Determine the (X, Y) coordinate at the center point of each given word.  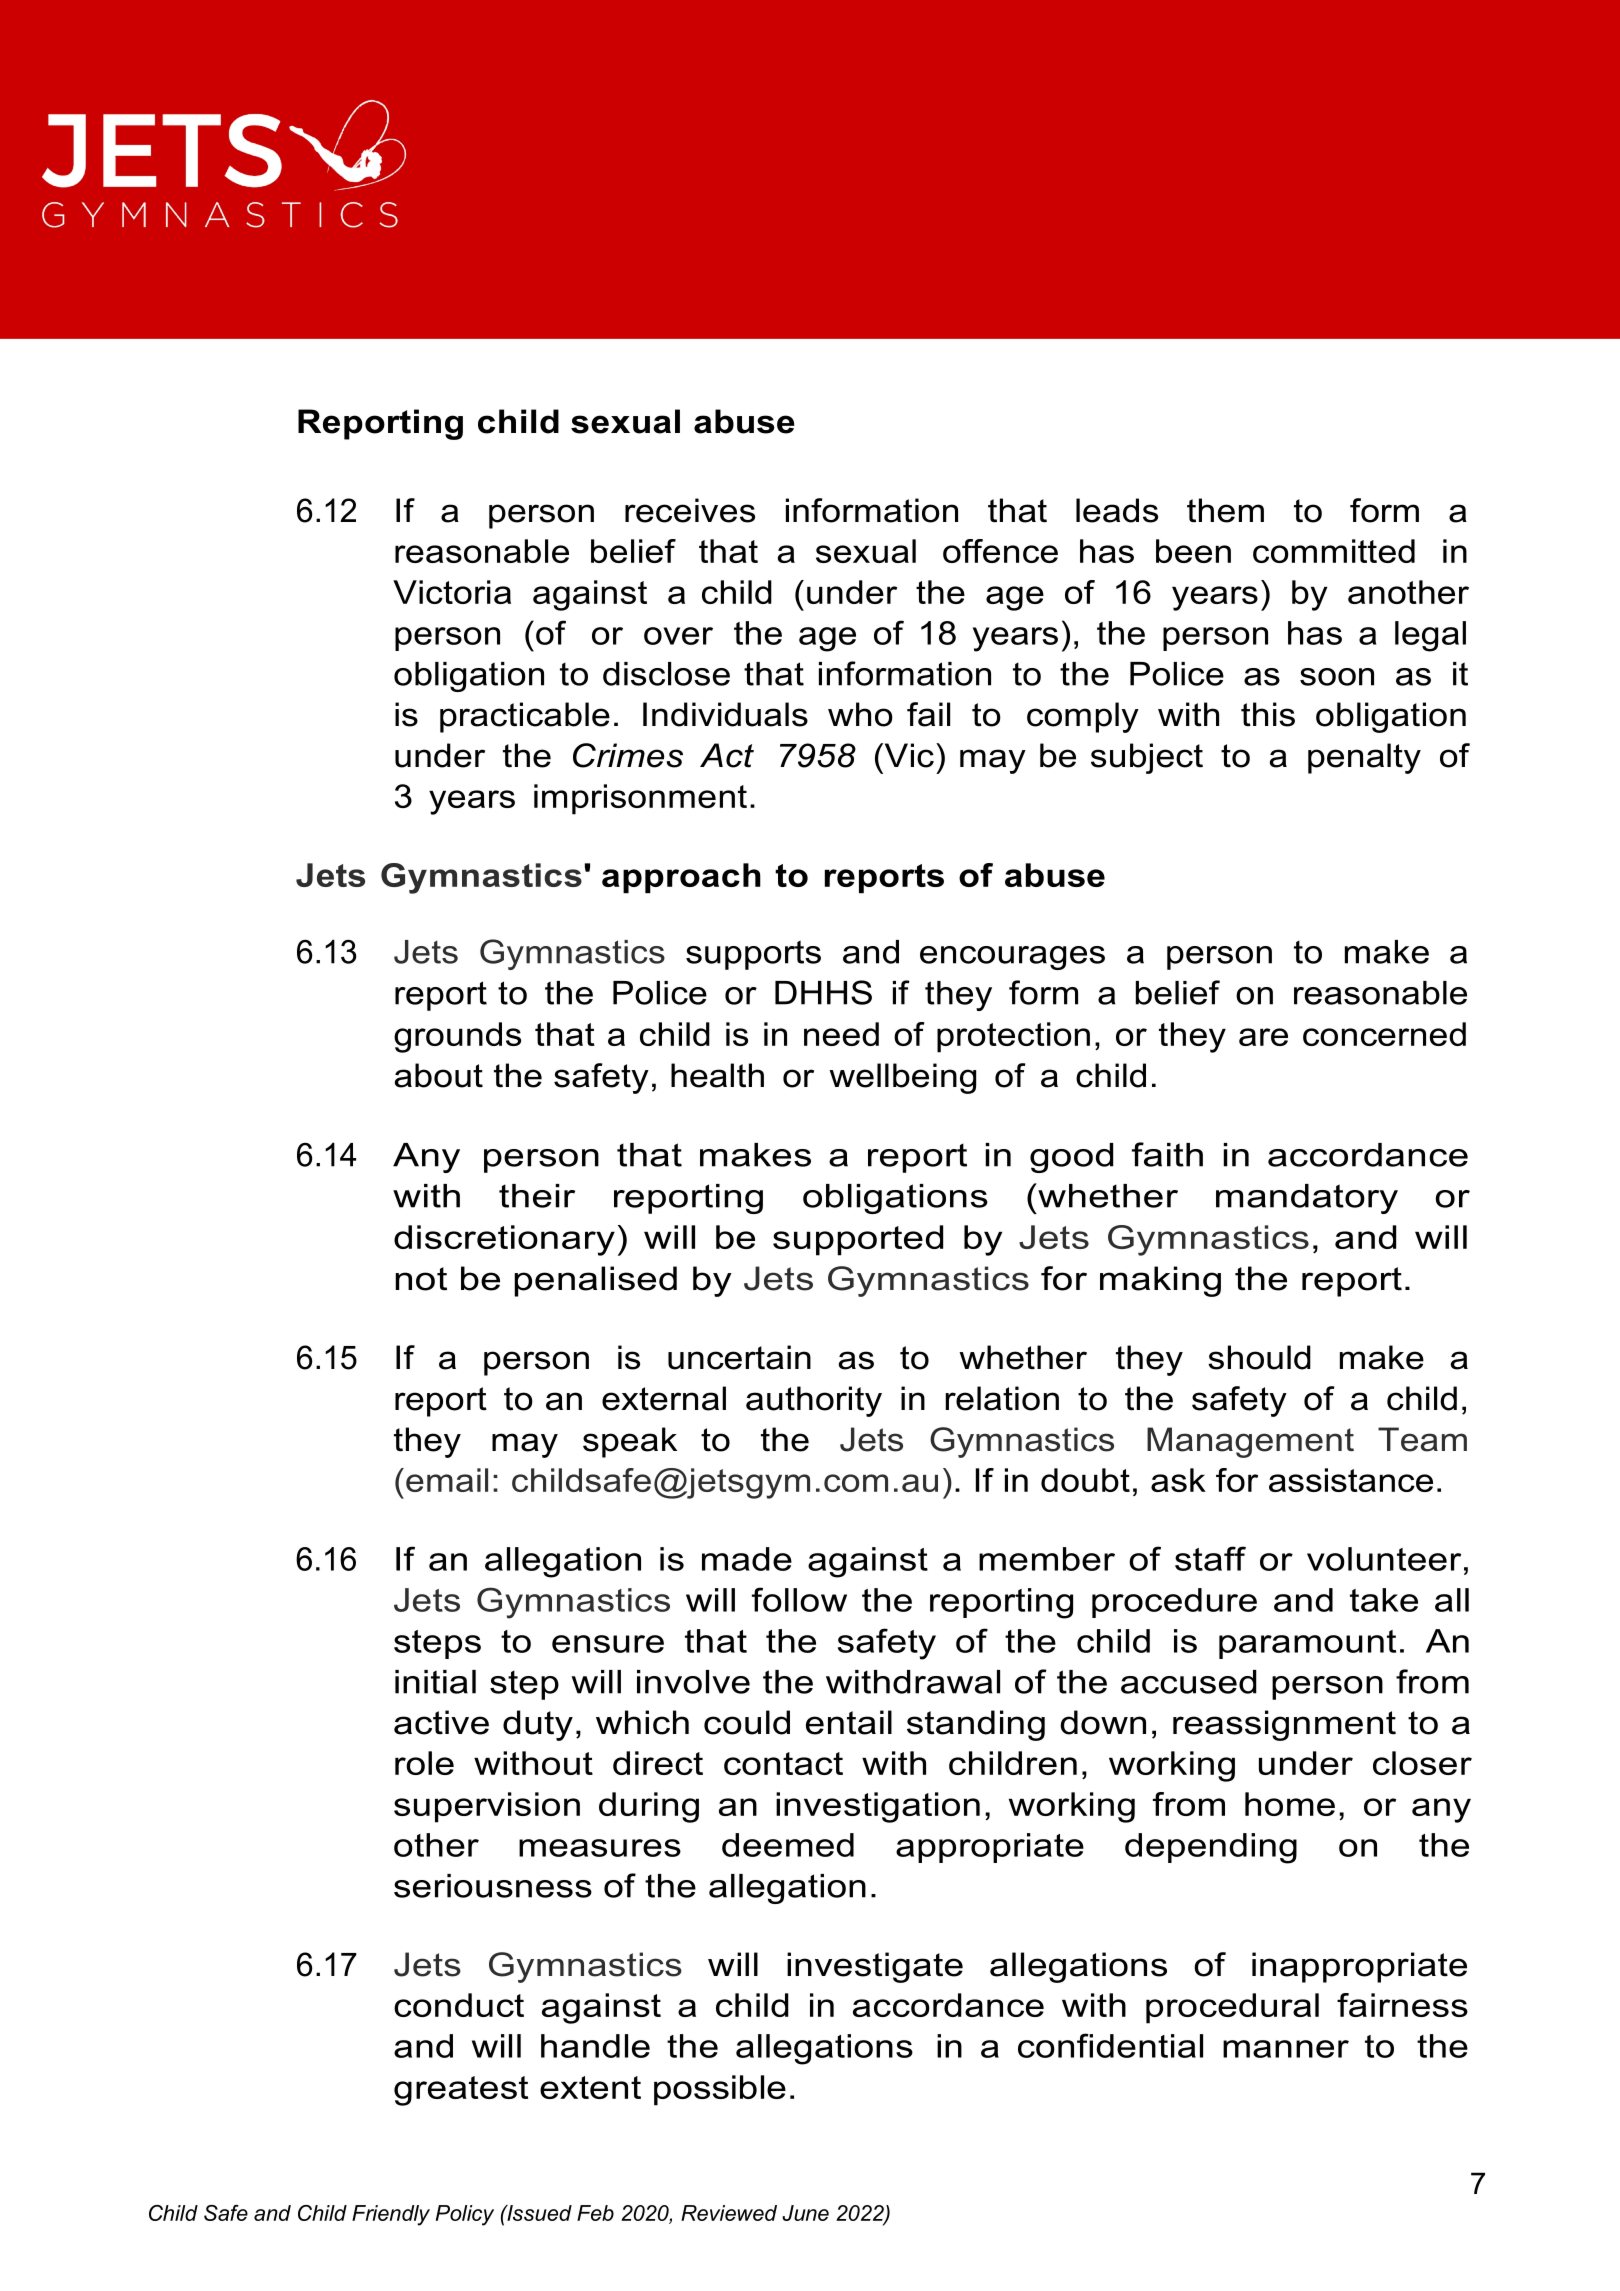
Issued (538, 2213)
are (1263, 1037)
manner (1286, 2049)
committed (1334, 551)
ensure (608, 1644)
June (805, 2213)
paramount (1307, 1644)
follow (799, 1599)
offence (1000, 551)
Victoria (452, 592)
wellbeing (902, 1078)
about (439, 1075)
